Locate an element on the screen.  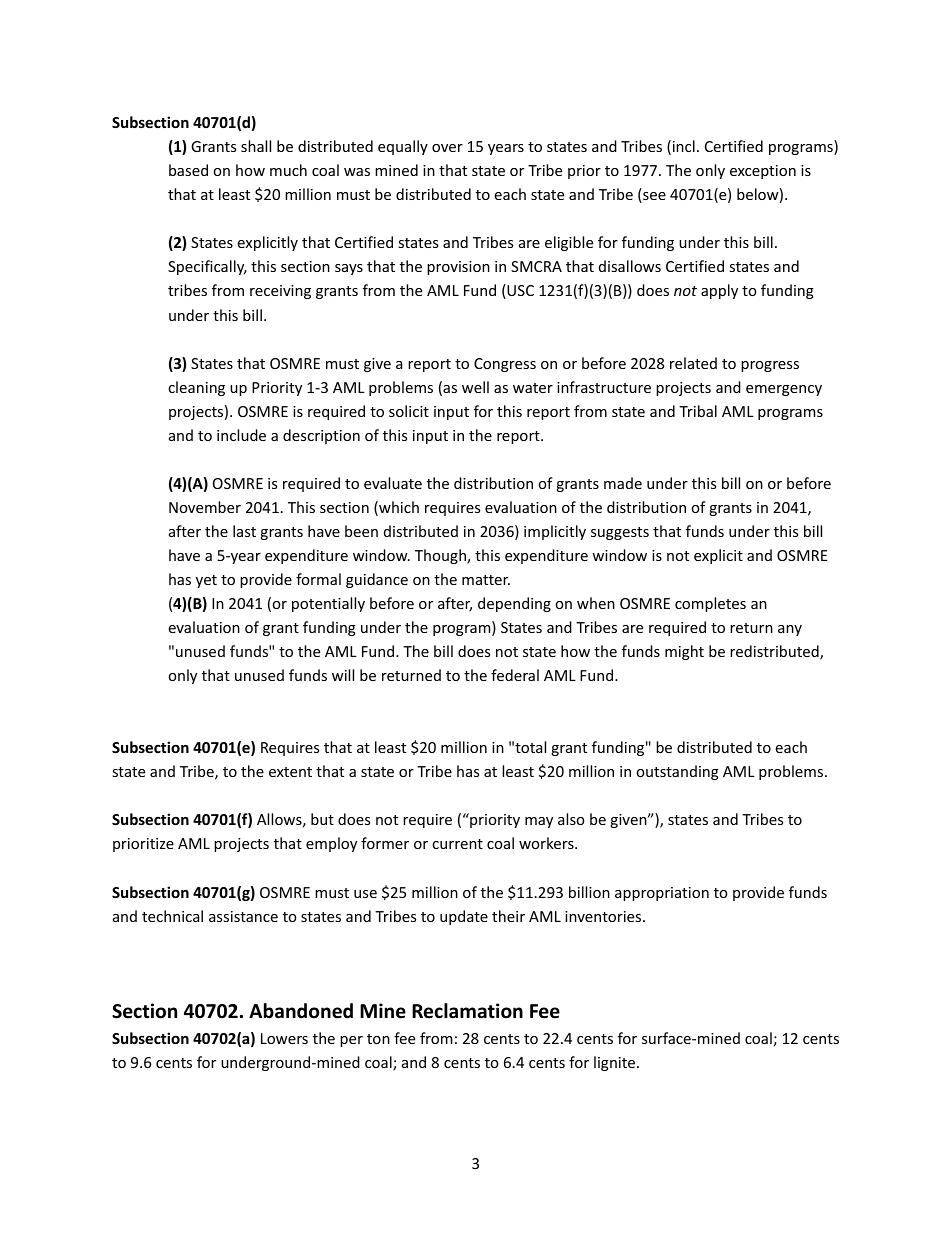
Lowers is located at coordinates (284, 1038).
